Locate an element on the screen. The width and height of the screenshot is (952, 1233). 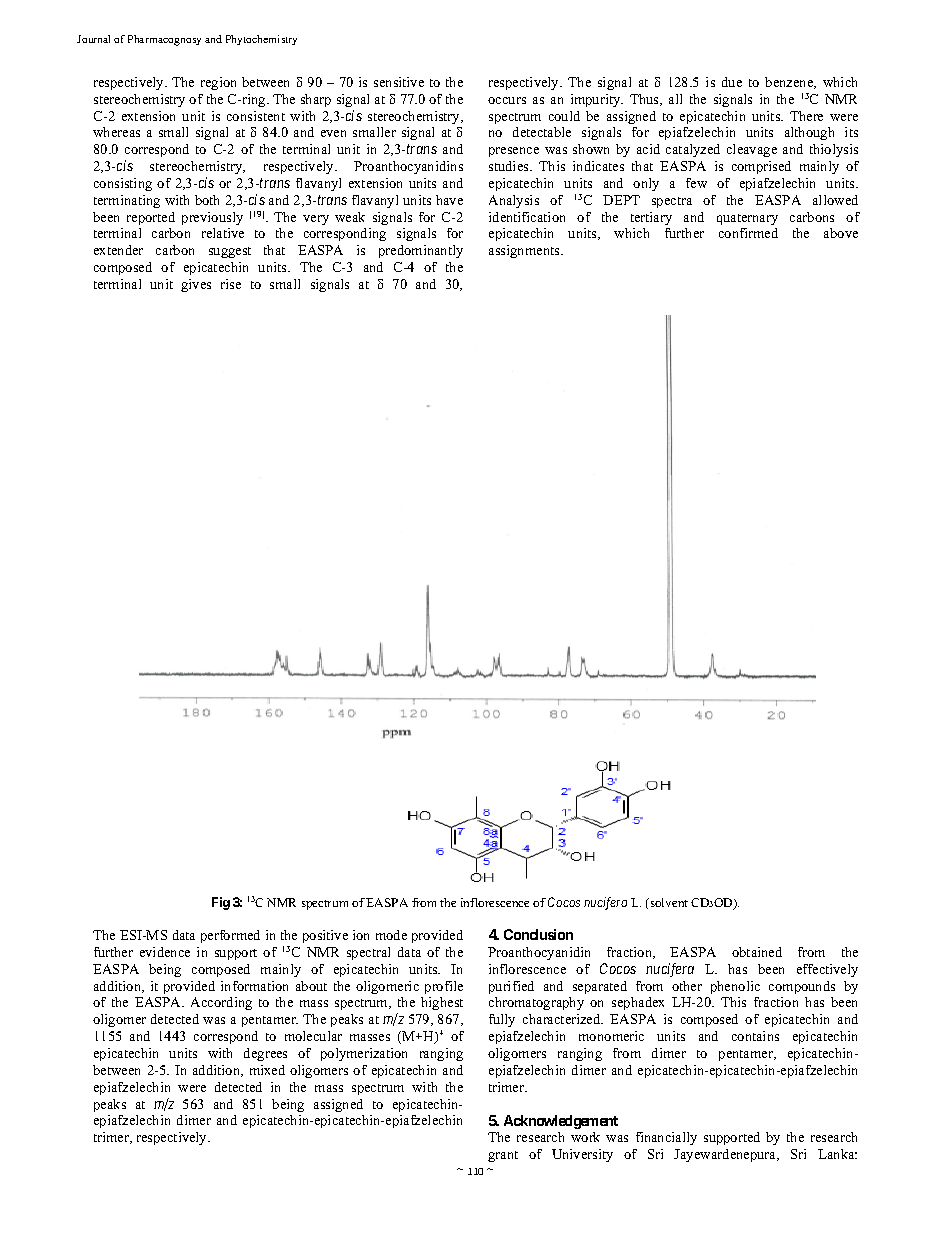
Fig is located at coordinates (221, 903).
